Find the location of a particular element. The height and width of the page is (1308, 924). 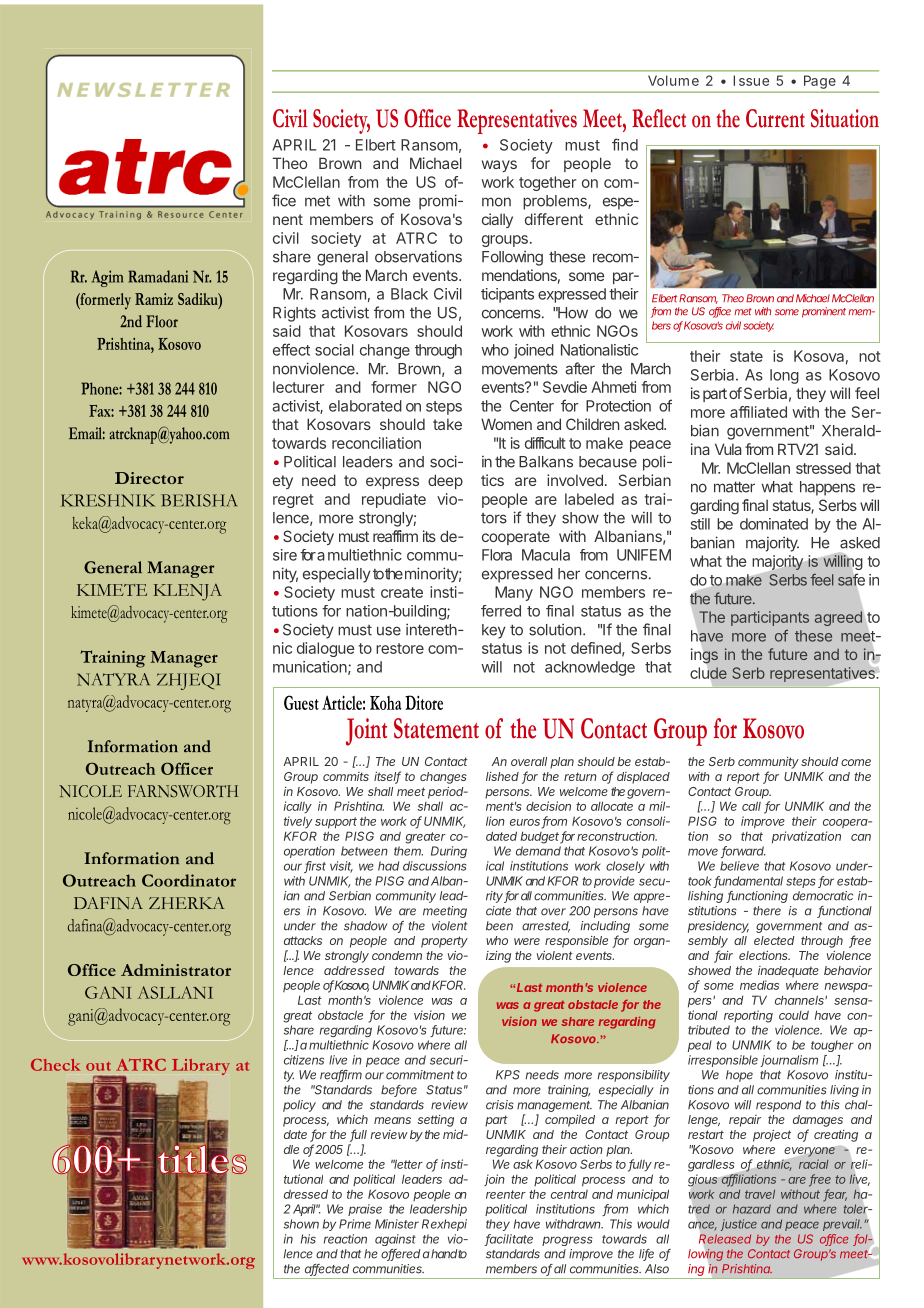

ways is located at coordinates (499, 166).
